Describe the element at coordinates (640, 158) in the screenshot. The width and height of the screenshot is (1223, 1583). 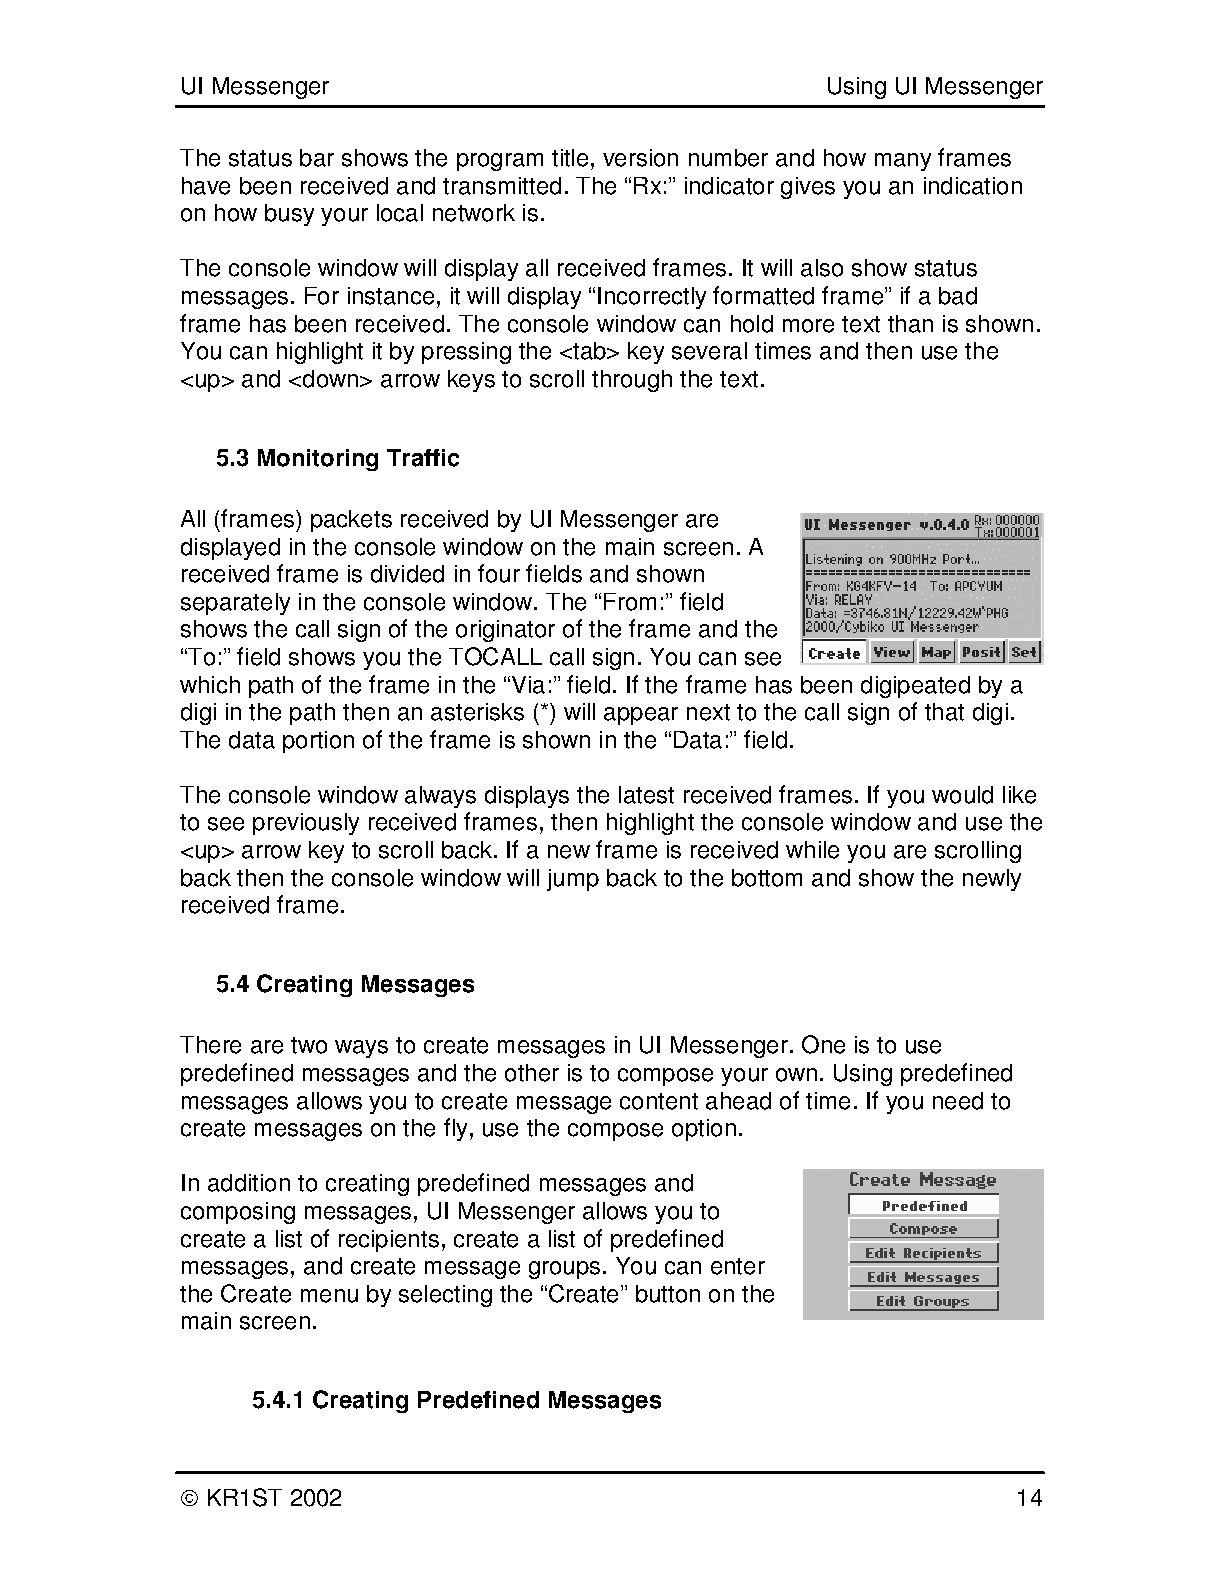
I see `version` at that location.
